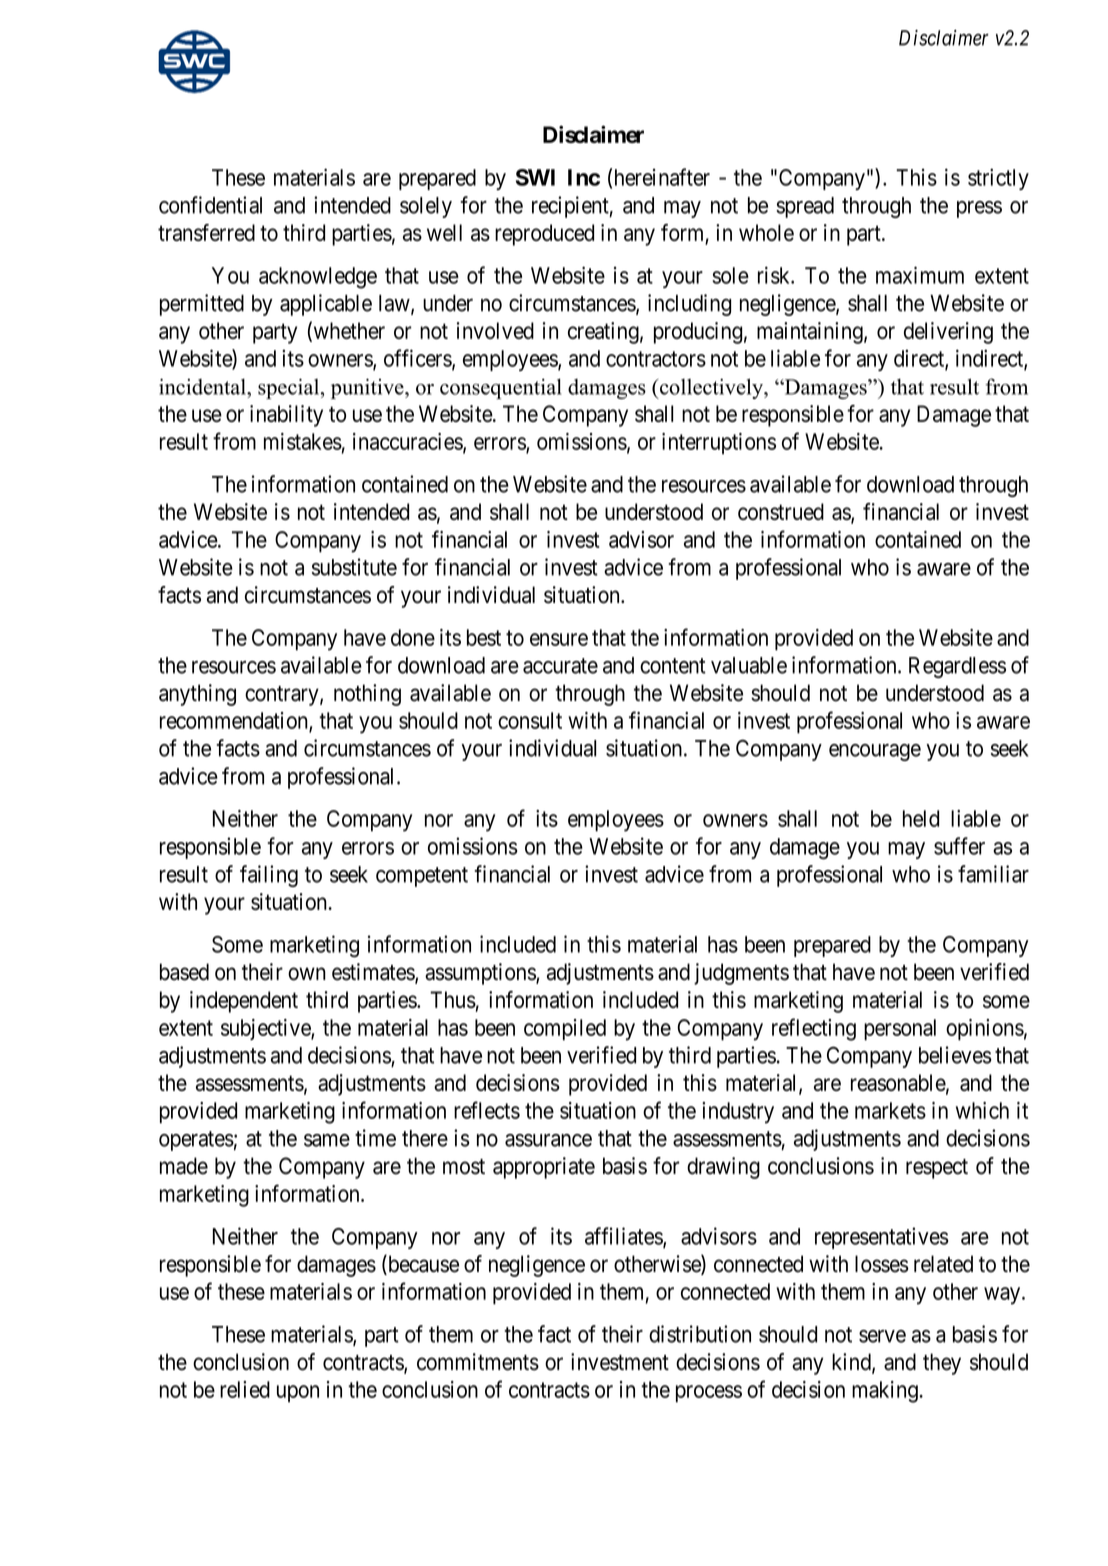 The height and width of the page is (1566, 1108). What do you see at coordinates (530, 720) in the page?
I see `consult` at bounding box center [530, 720].
